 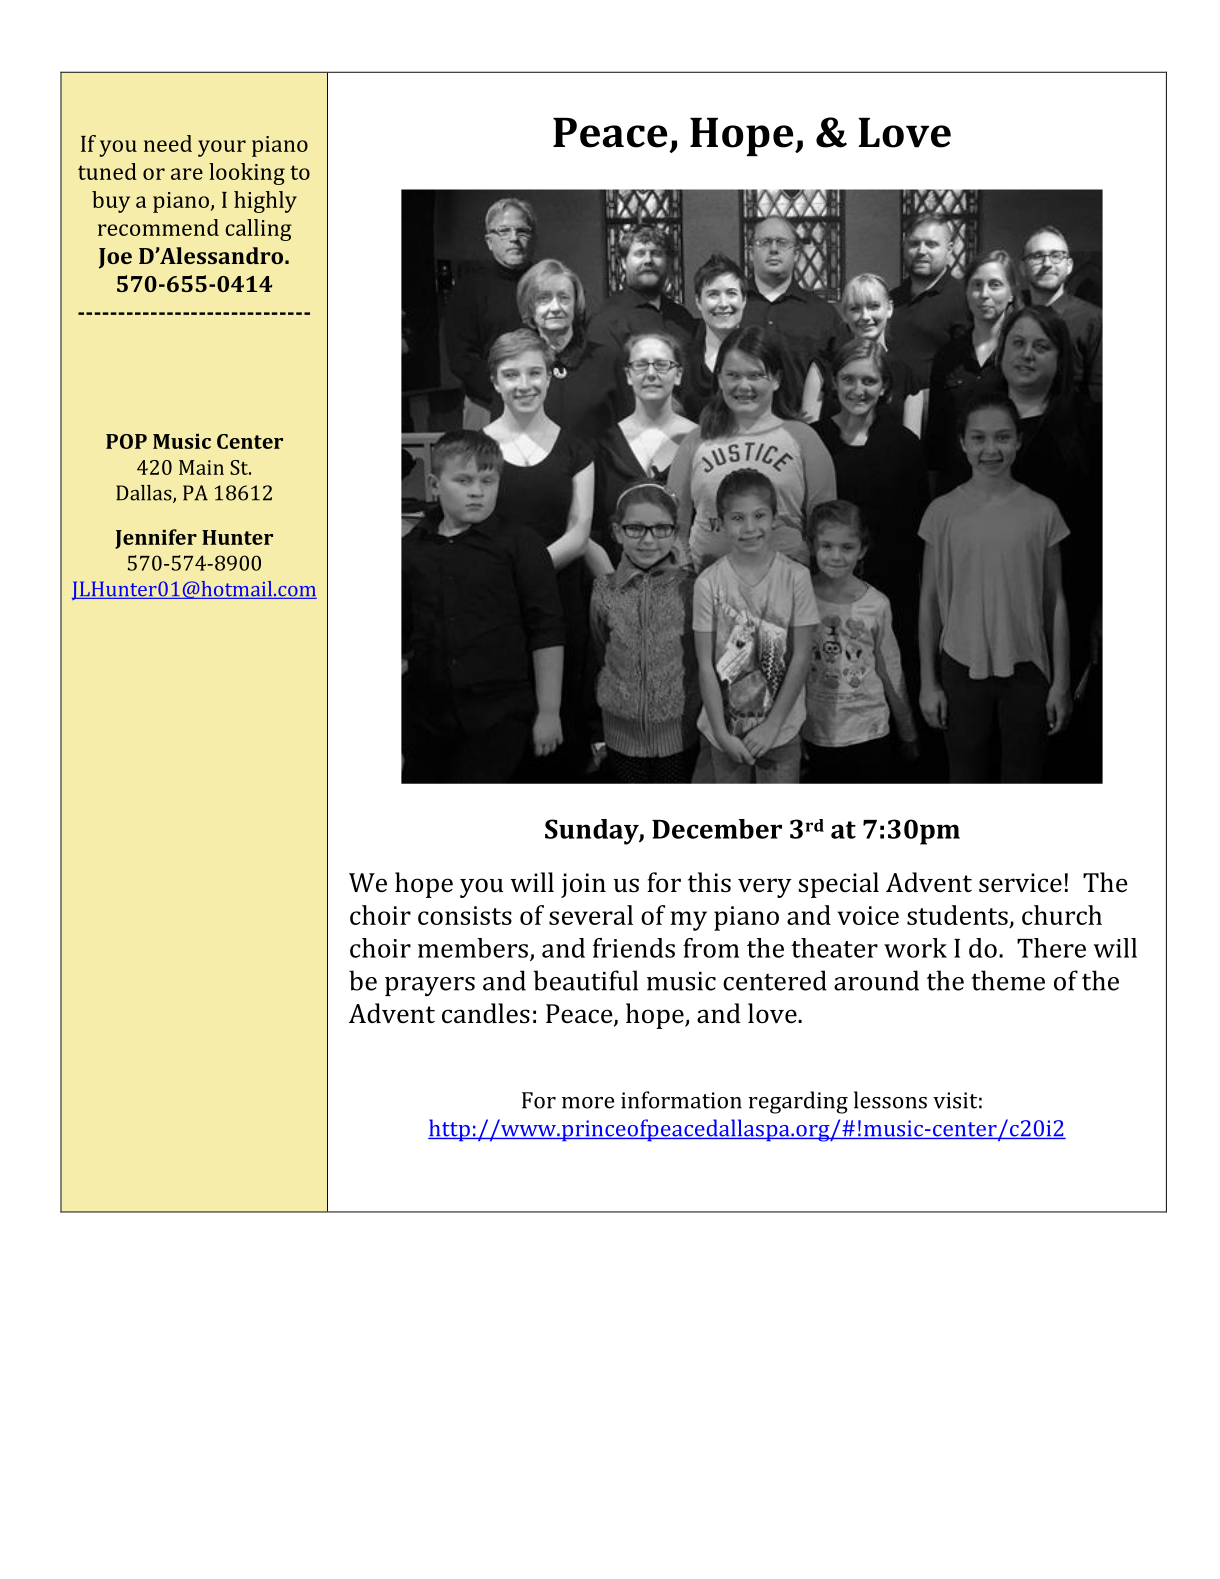 What do you see at coordinates (430, 987) in the screenshot?
I see `prayers` at bounding box center [430, 987].
